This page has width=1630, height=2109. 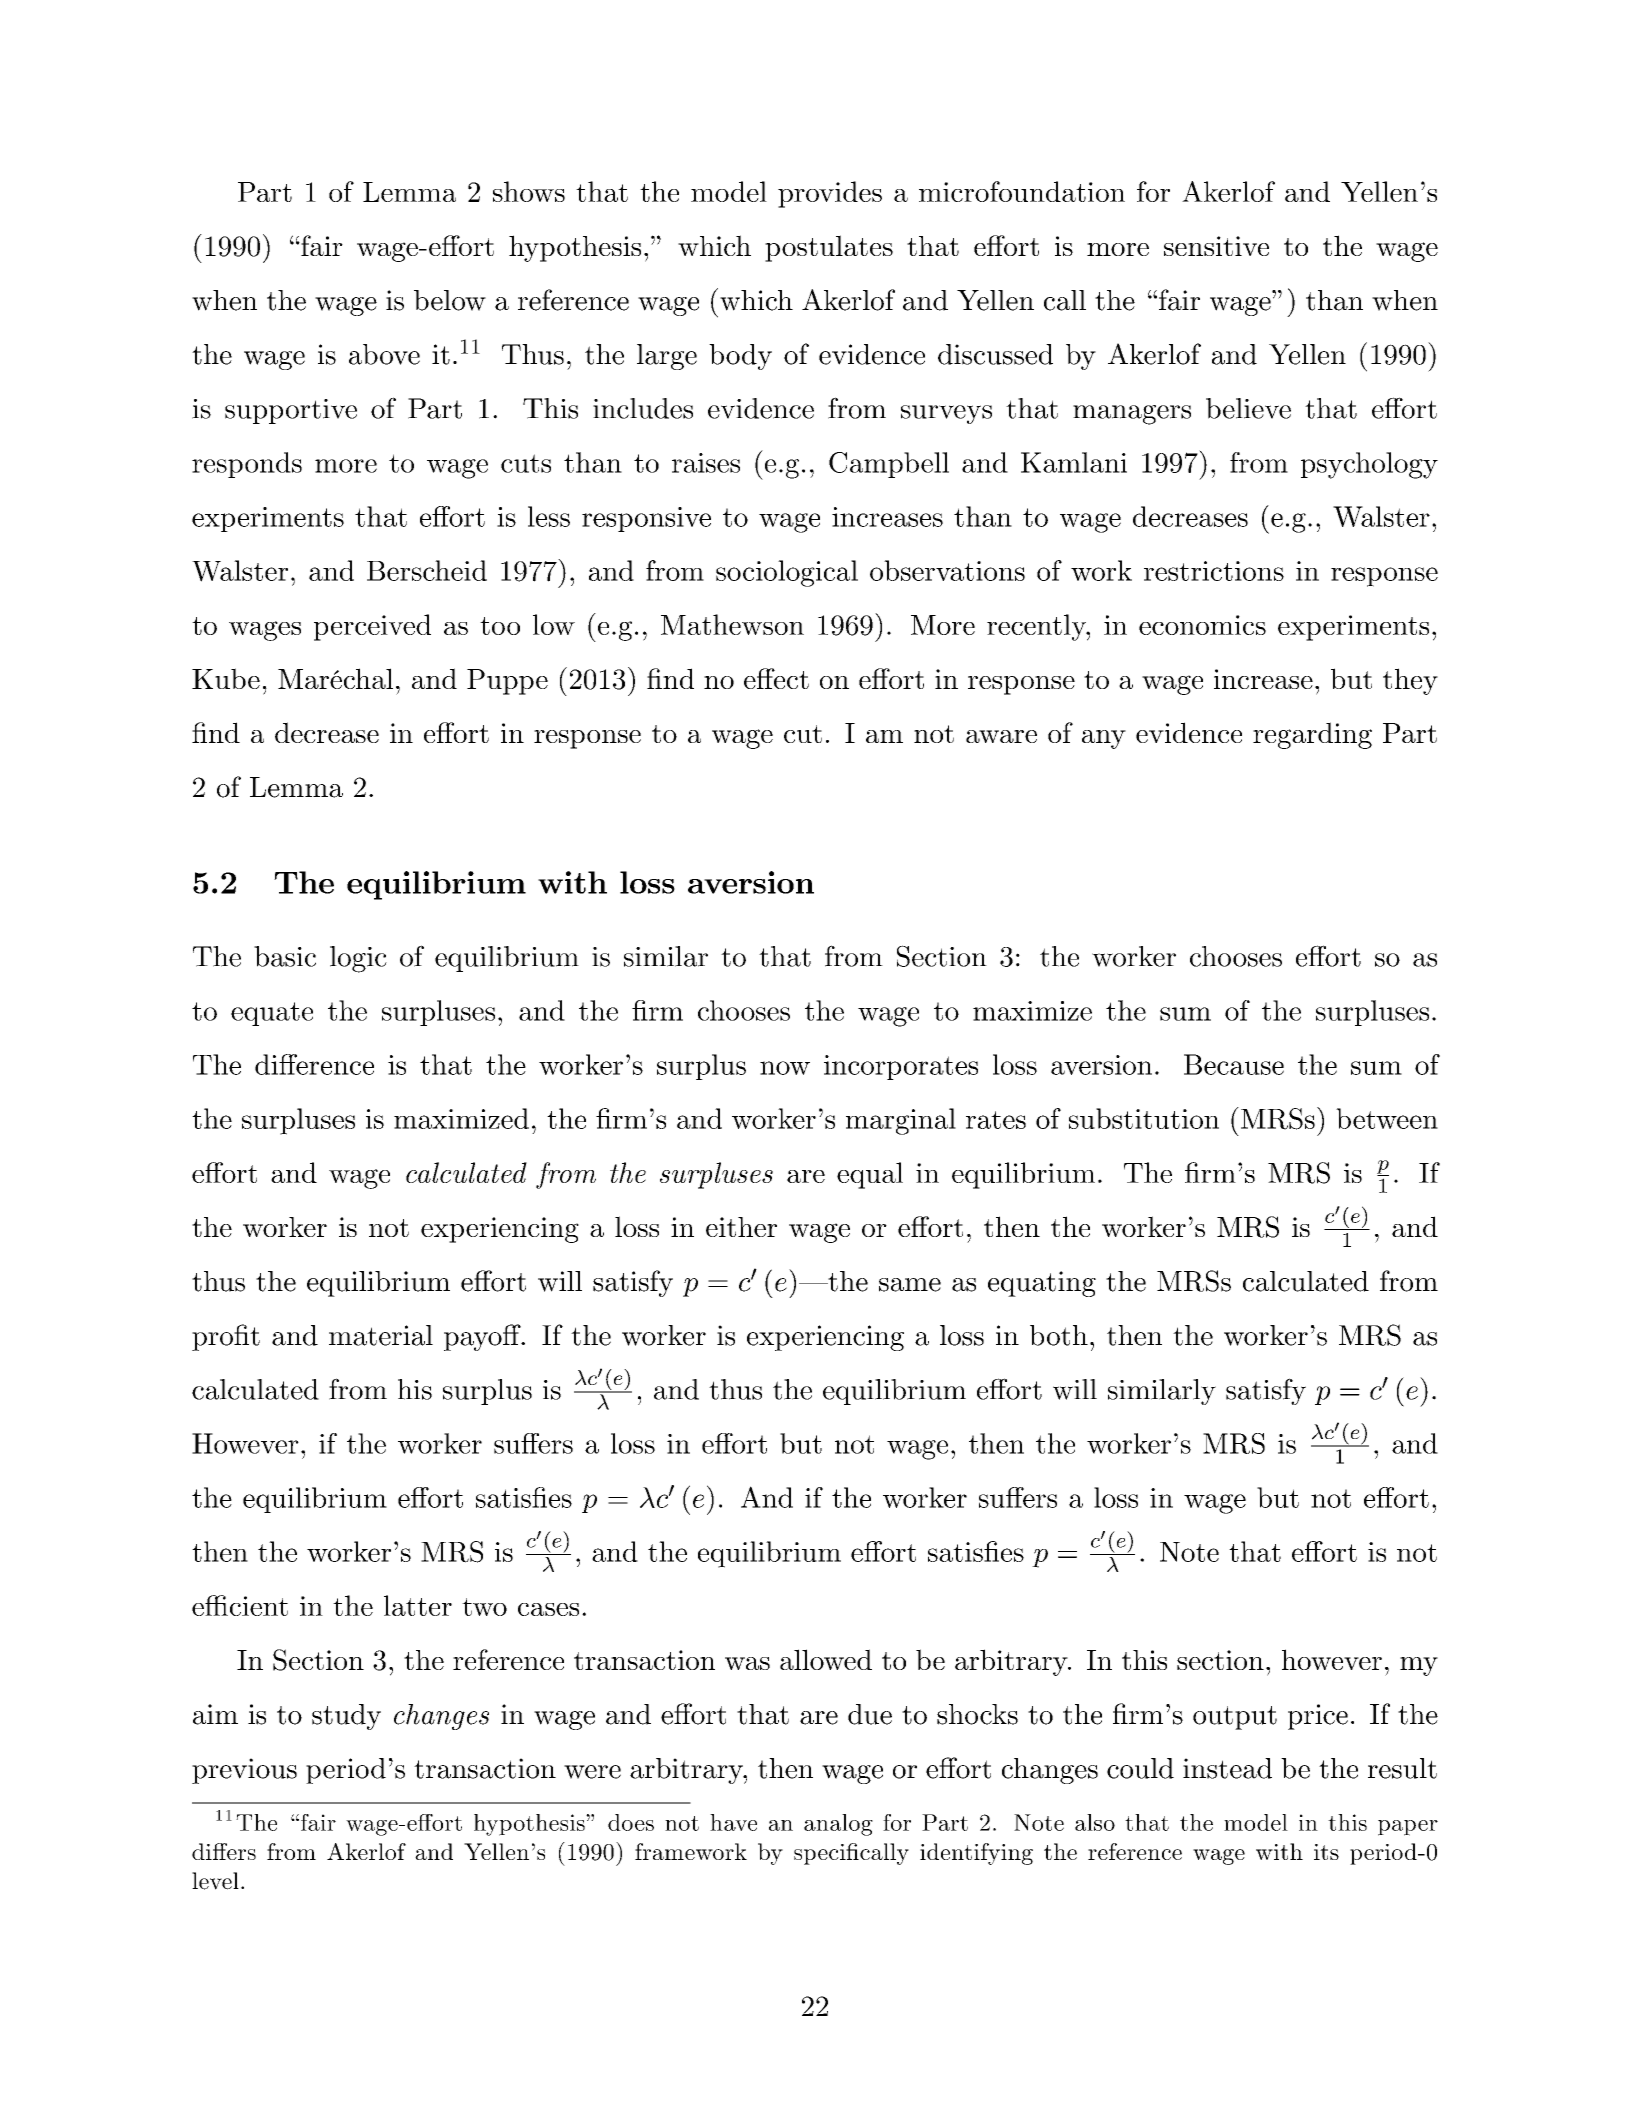 What do you see at coordinates (829, 248) in the page?
I see `postulates` at bounding box center [829, 248].
